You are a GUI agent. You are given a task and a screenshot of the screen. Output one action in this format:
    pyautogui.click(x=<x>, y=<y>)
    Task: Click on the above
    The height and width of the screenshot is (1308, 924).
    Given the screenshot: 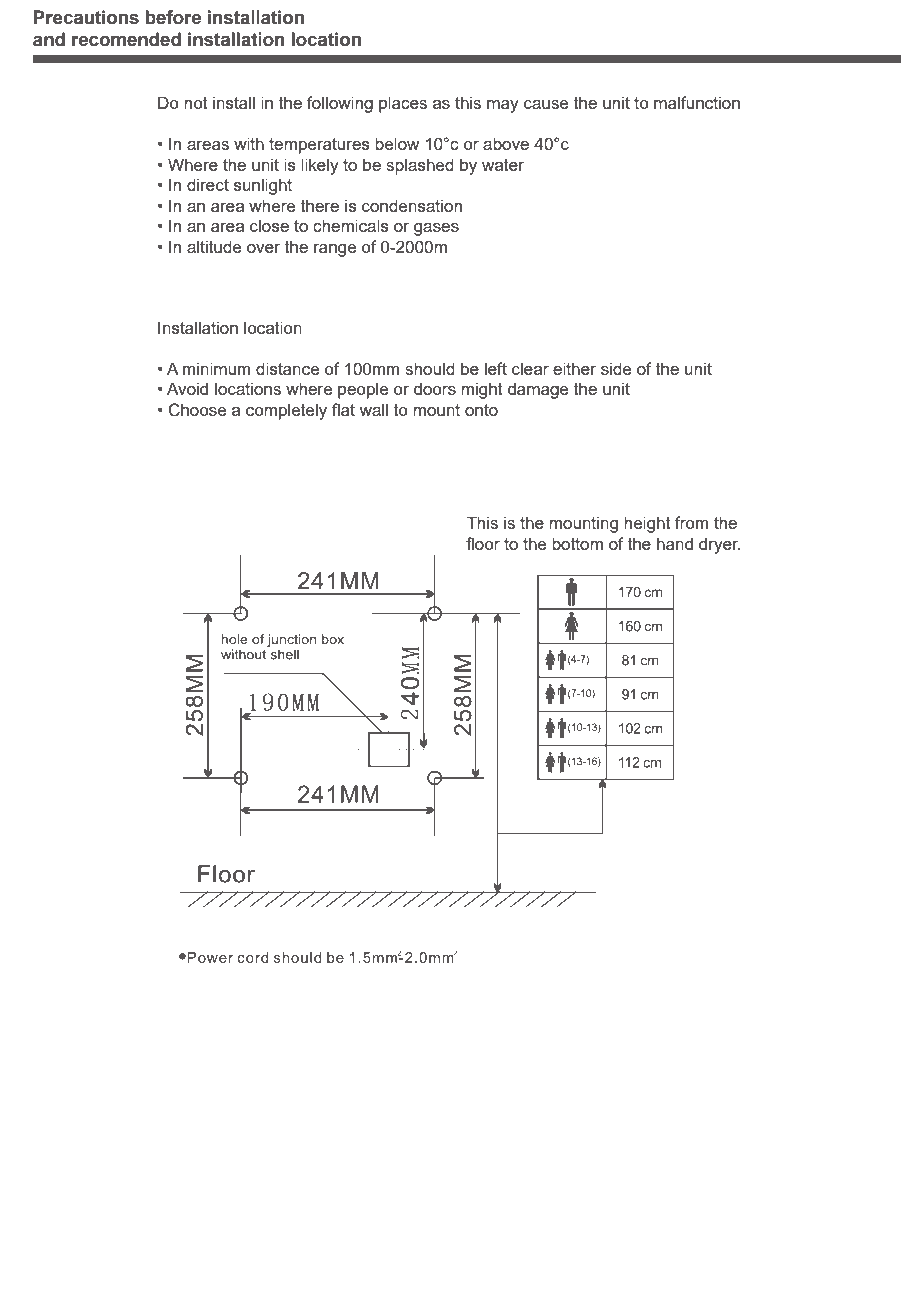 What is the action you would take?
    pyautogui.click(x=506, y=143)
